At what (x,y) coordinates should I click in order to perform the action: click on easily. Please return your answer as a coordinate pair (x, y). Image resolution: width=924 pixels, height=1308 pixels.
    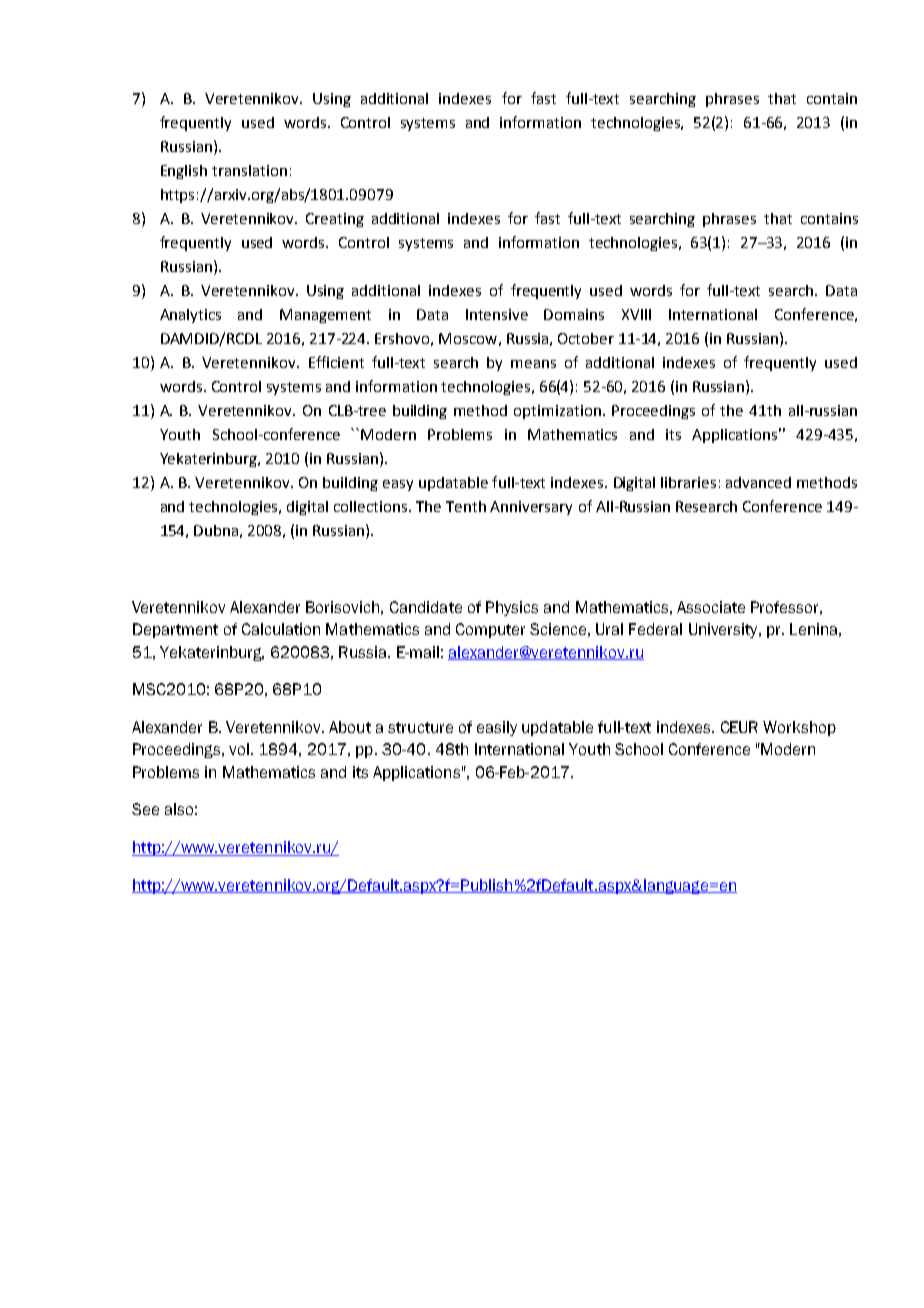
    Looking at the image, I should click on (497, 728).
